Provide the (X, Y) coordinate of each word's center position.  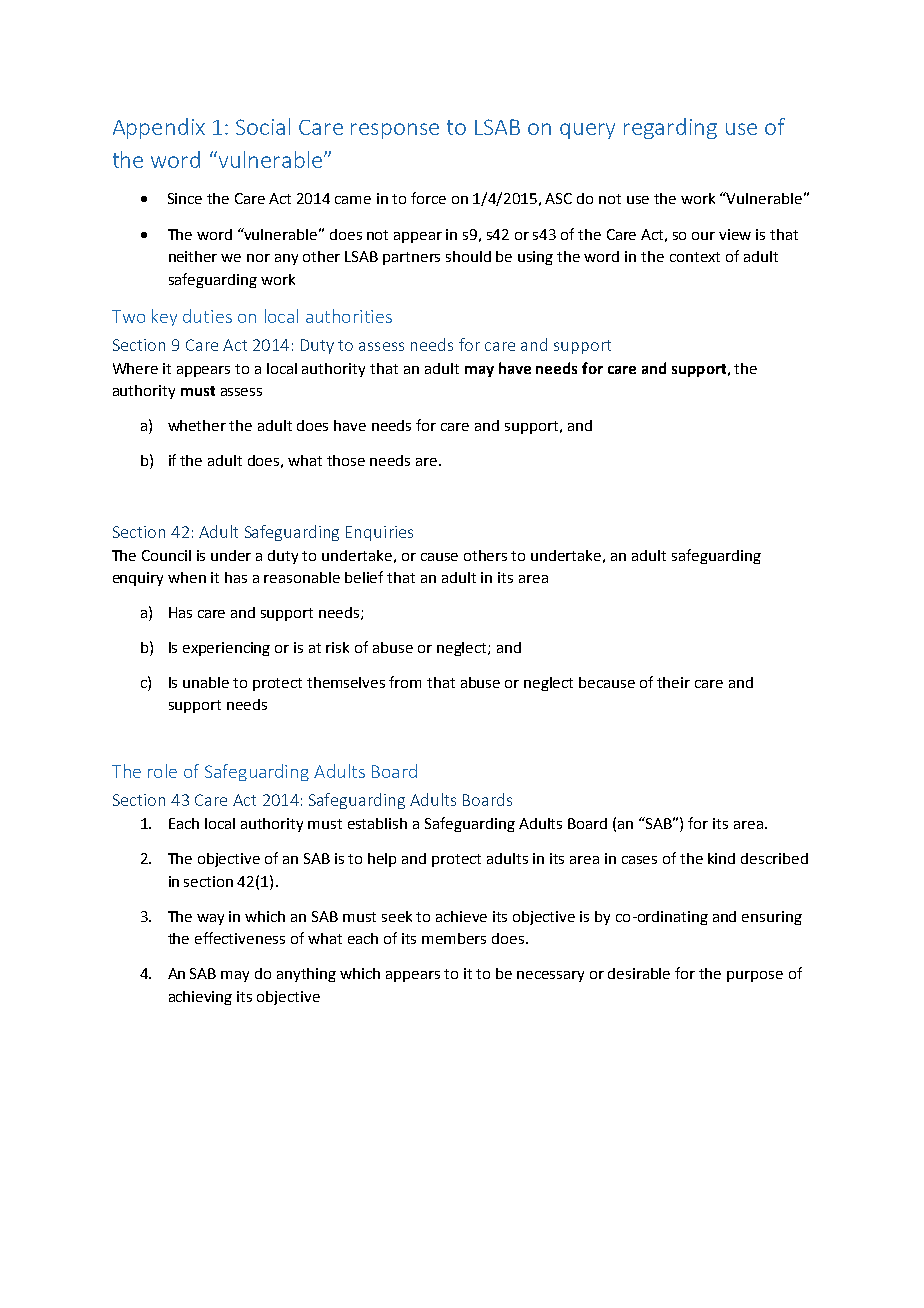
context (695, 257)
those (346, 460)
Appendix (159, 128)
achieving (200, 998)
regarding (670, 128)
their (673, 682)
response (395, 131)
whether (197, 425)
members (454, 938)
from (405, 682)
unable (206, 682)
